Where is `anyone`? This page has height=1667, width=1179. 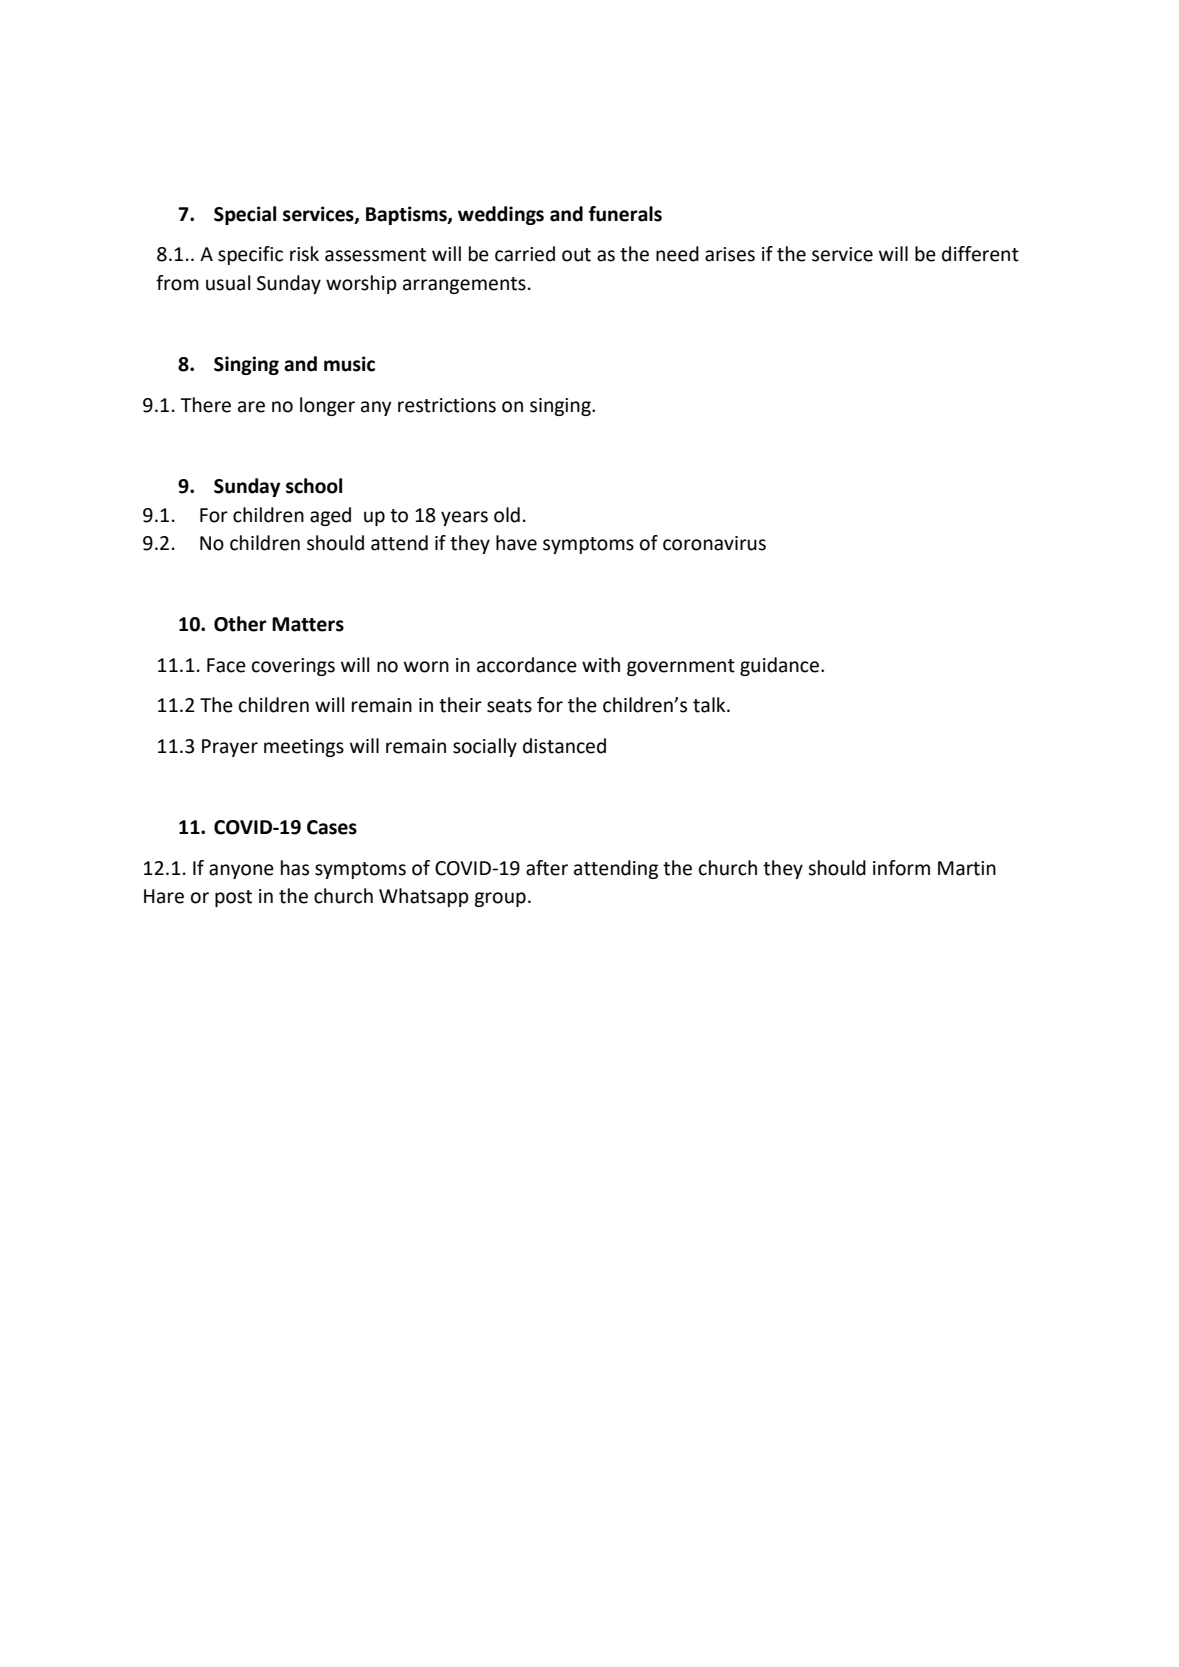
anyone is located at coordinates (241, 871).
